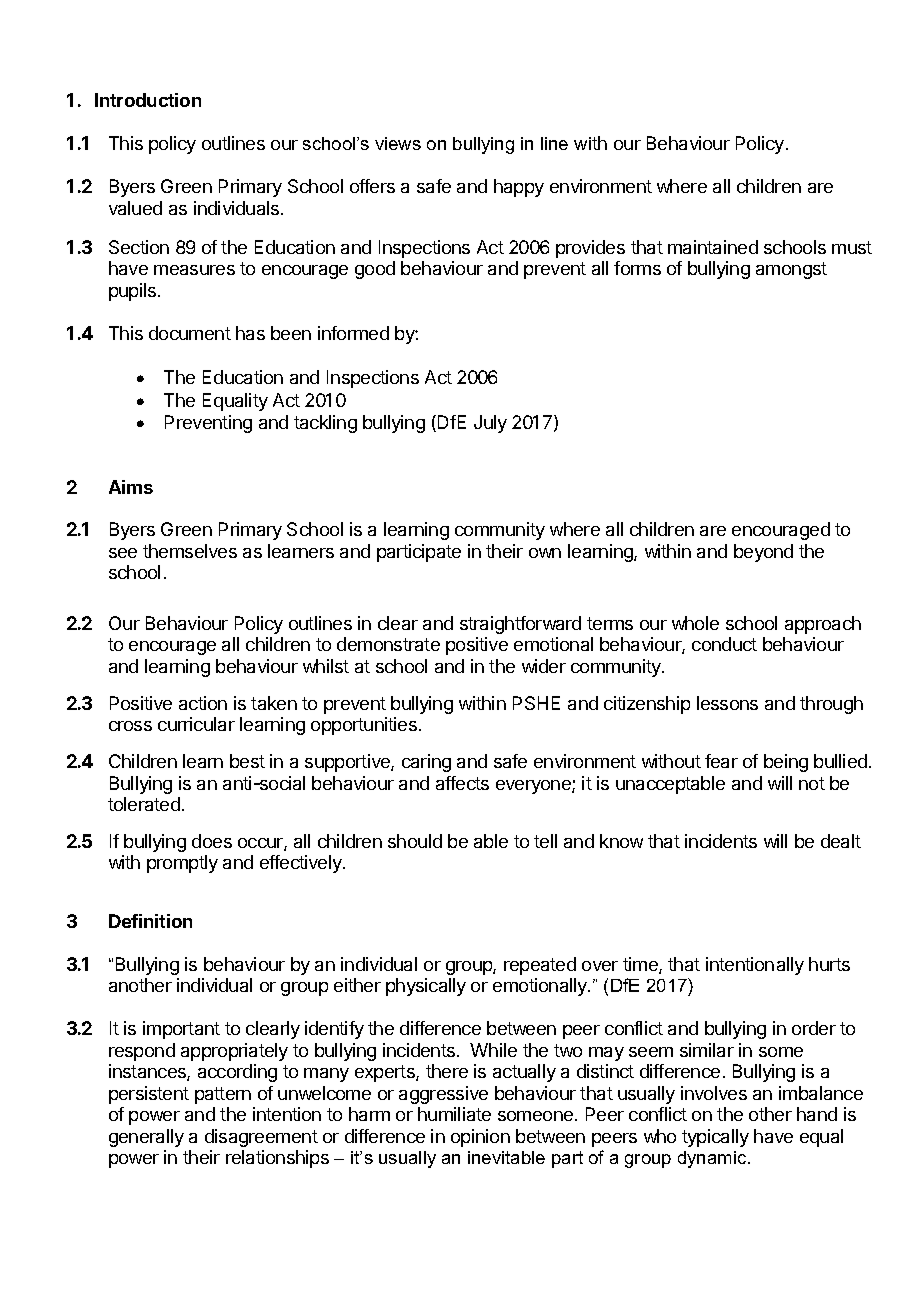 Image resolution: width=924 pixels, height=1308 pixels. I want to click on July, so click(490, 424).
